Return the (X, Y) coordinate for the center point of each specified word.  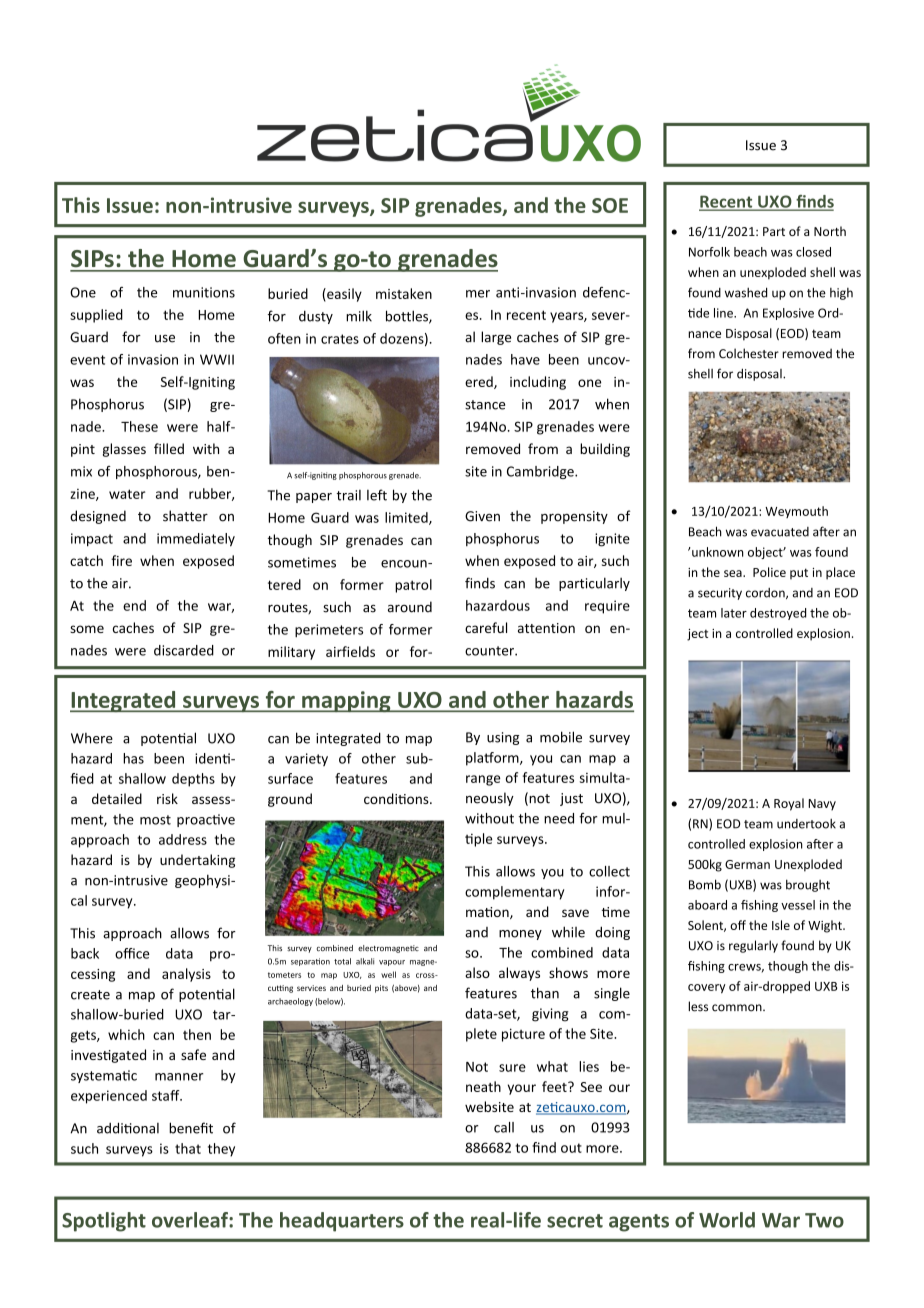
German (747, 864)
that (188, 1148)
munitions (204, 292)
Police (769, 572)
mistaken (404, 293)
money (520, 935)
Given (482, 516)
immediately (196, 540)
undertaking (197, 861)
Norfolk (709, 252)
